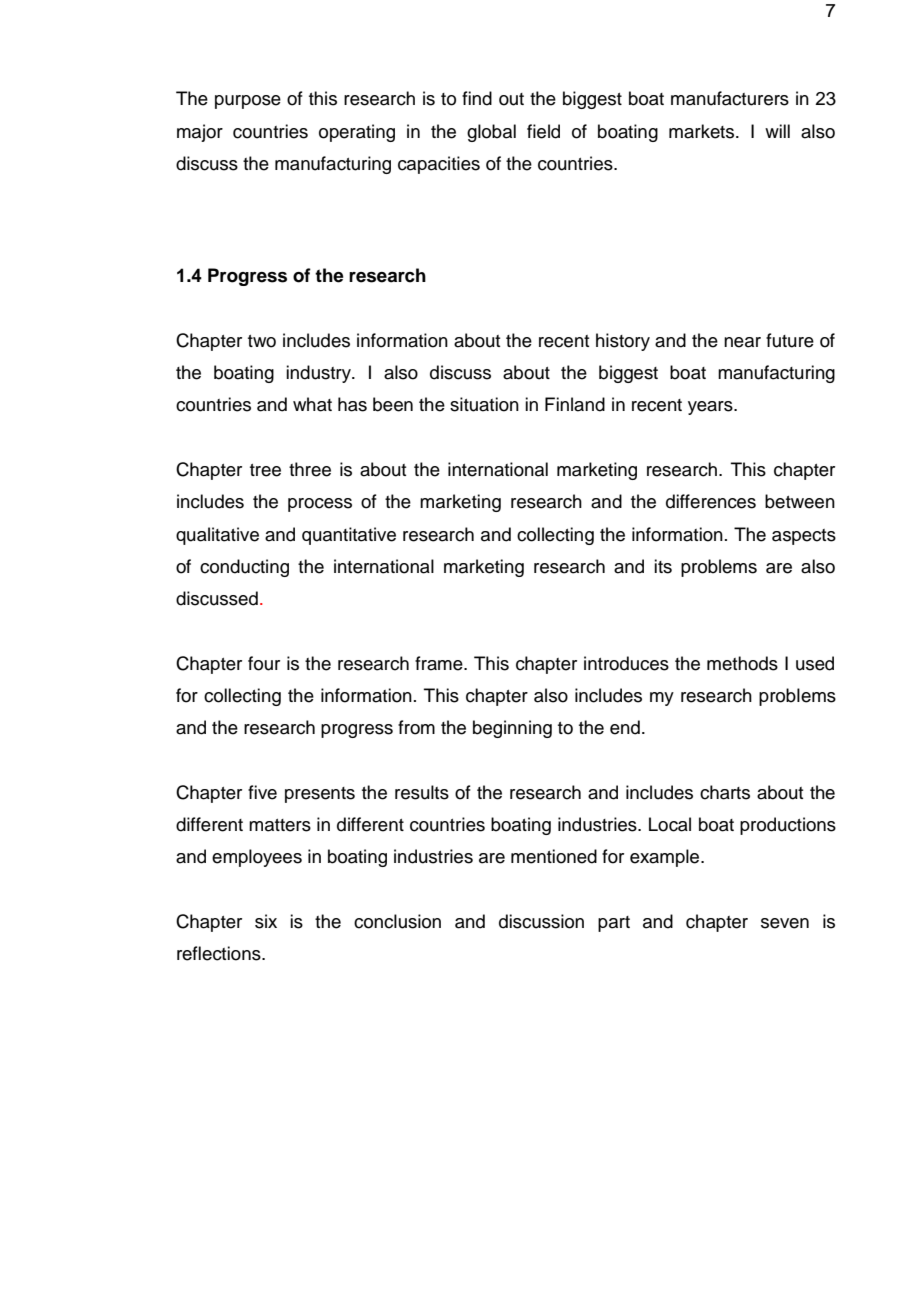 This screenshot has width=924, height=1308. What do you see at coordinates (349, 536) in the screenshot?
I see `quantitative` at bounding box center [349, 536].
